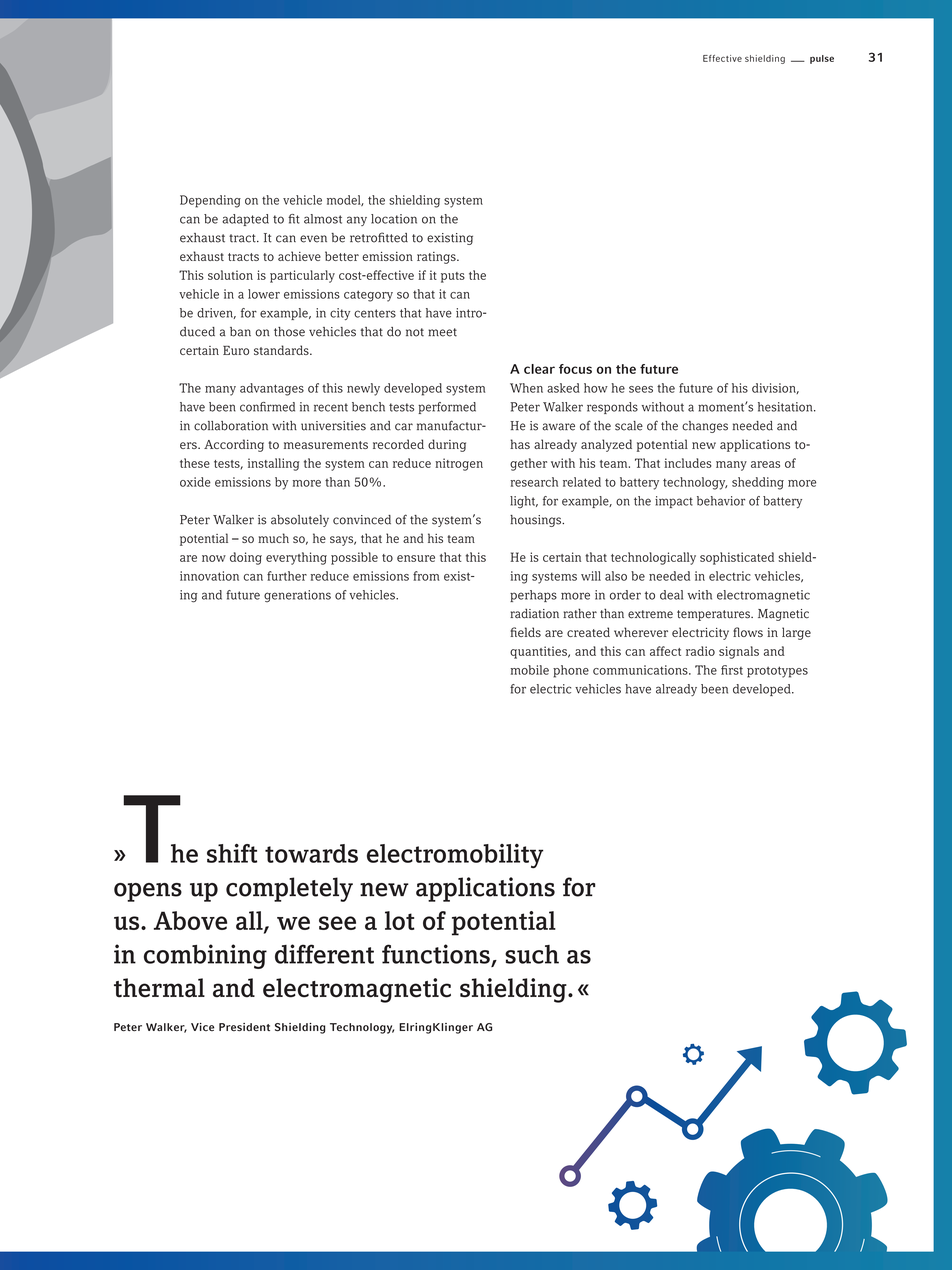  What do you see at coordinates (394, 219) in the screenshot?
I see `location` at bounding box center [394, 219].
